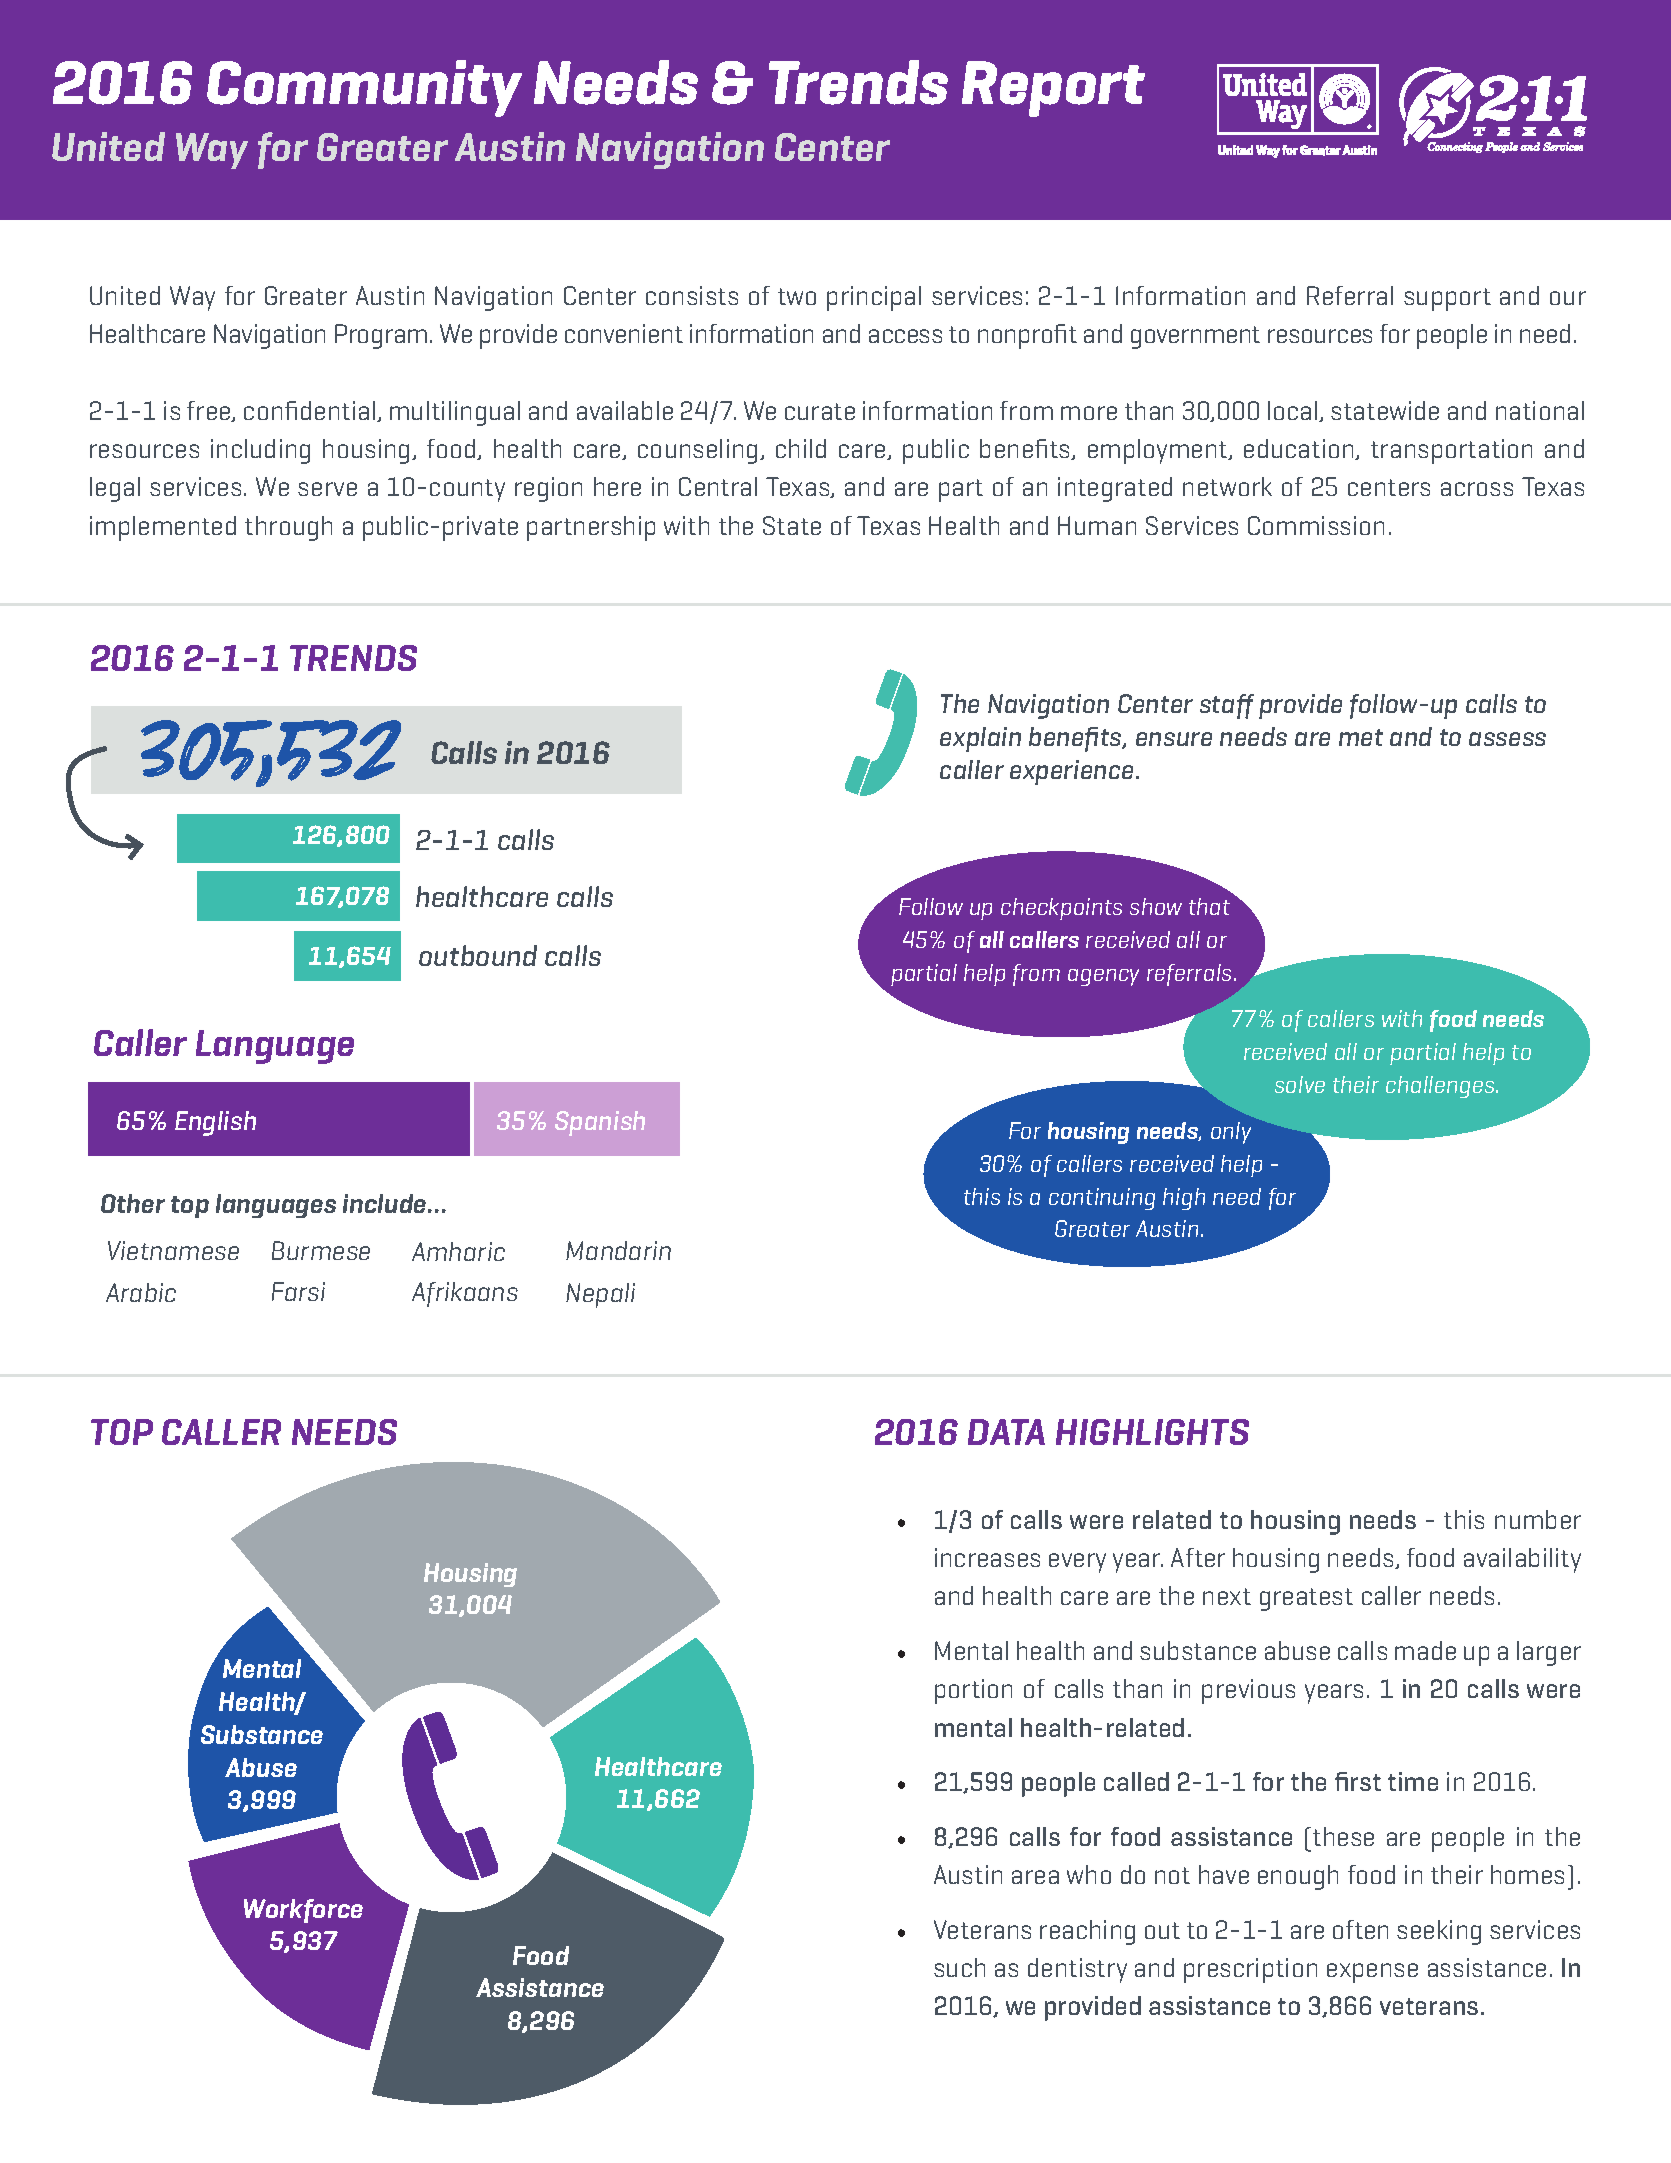 The height and width of the screenshot is (2163, 1671). What do you see at coordinates (1316, 525) in the screenshot?
I see `Commission` at bounding box center [1316, 525].
